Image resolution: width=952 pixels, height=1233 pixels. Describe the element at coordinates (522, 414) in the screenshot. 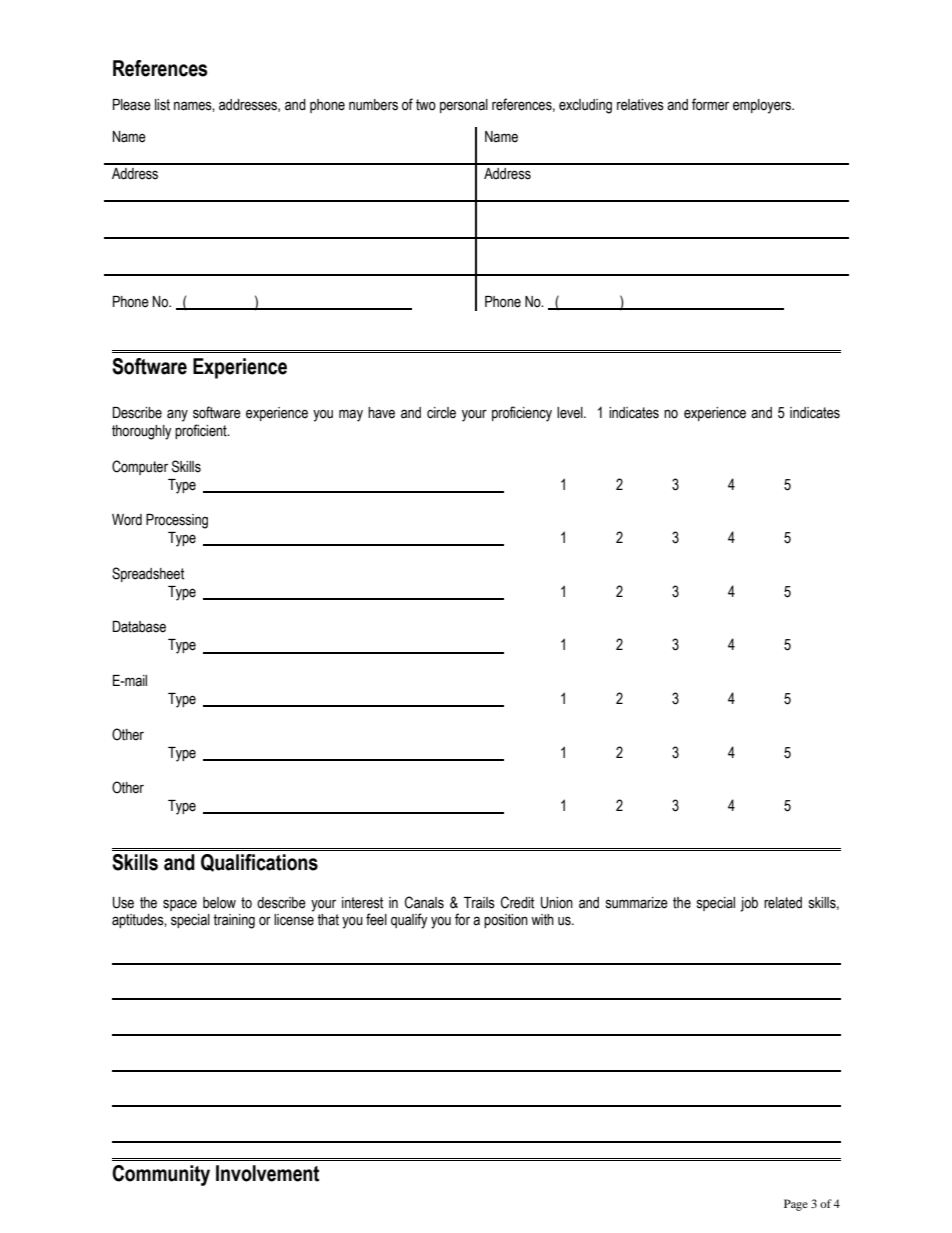

I see `proficiency` at that location.
